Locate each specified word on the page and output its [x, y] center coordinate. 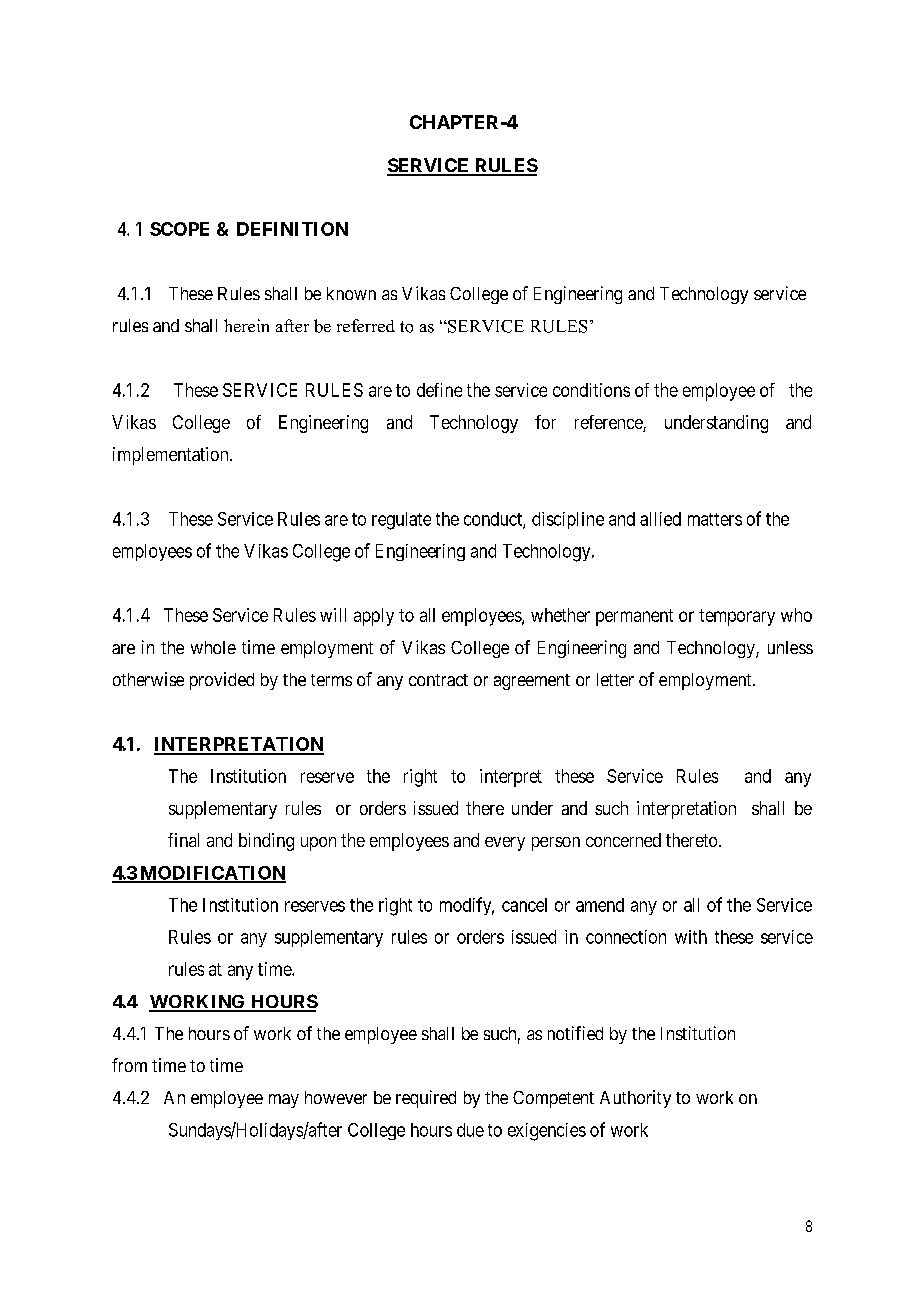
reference [609, 423]
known [351, 293]
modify [467, 906]
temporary [737, 617]
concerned [623, 840]
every [505, 844]
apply [374, 617]
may [284, 1101]
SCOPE [179, 229]
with [691, 937]
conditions [591, 390]
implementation [172, 456]
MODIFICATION [212, 874]
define [439, 390]
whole [213, 647]
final [183, 840]
